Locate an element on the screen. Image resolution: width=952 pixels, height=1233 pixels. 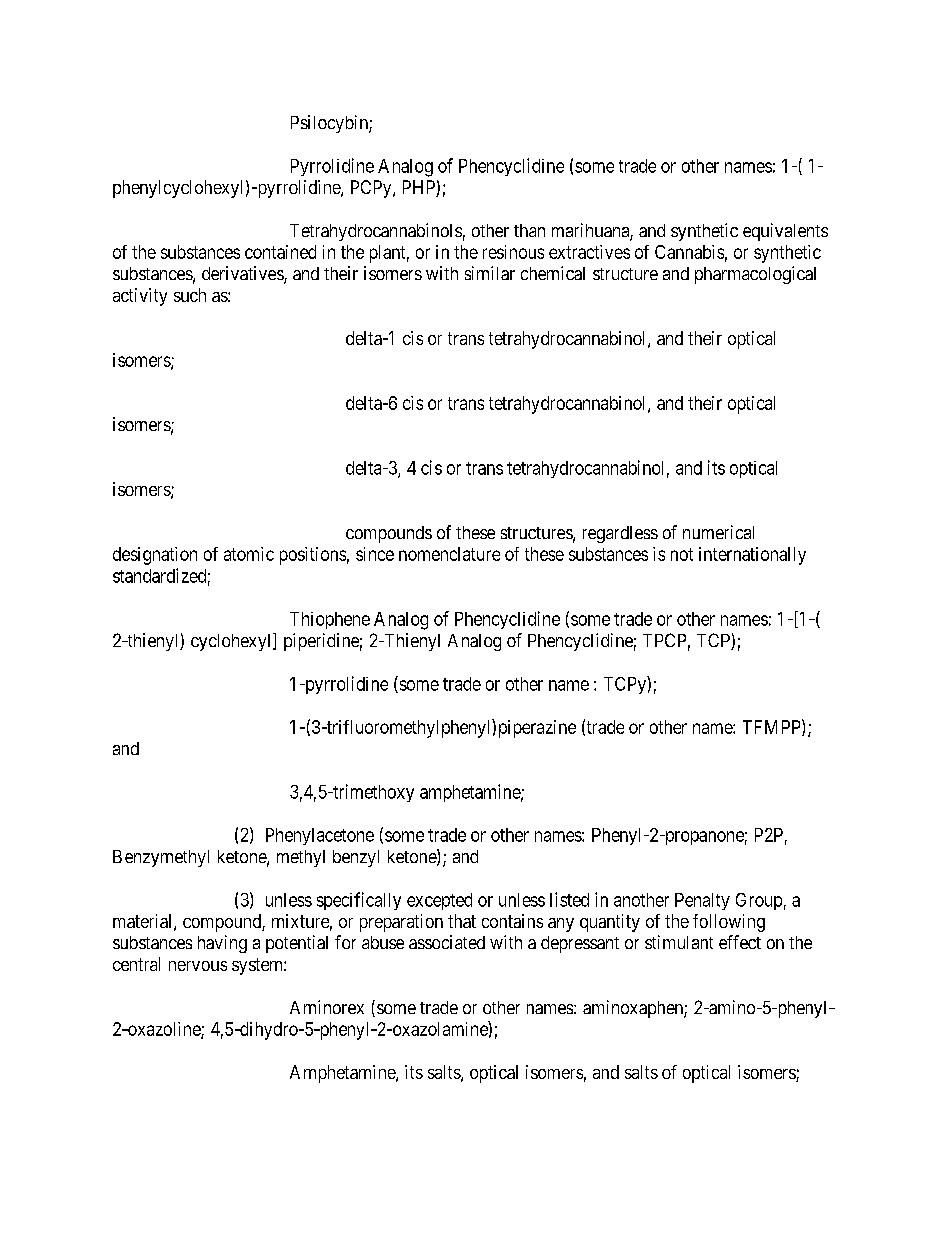
equivalents is located at coordinates (785, 232).
